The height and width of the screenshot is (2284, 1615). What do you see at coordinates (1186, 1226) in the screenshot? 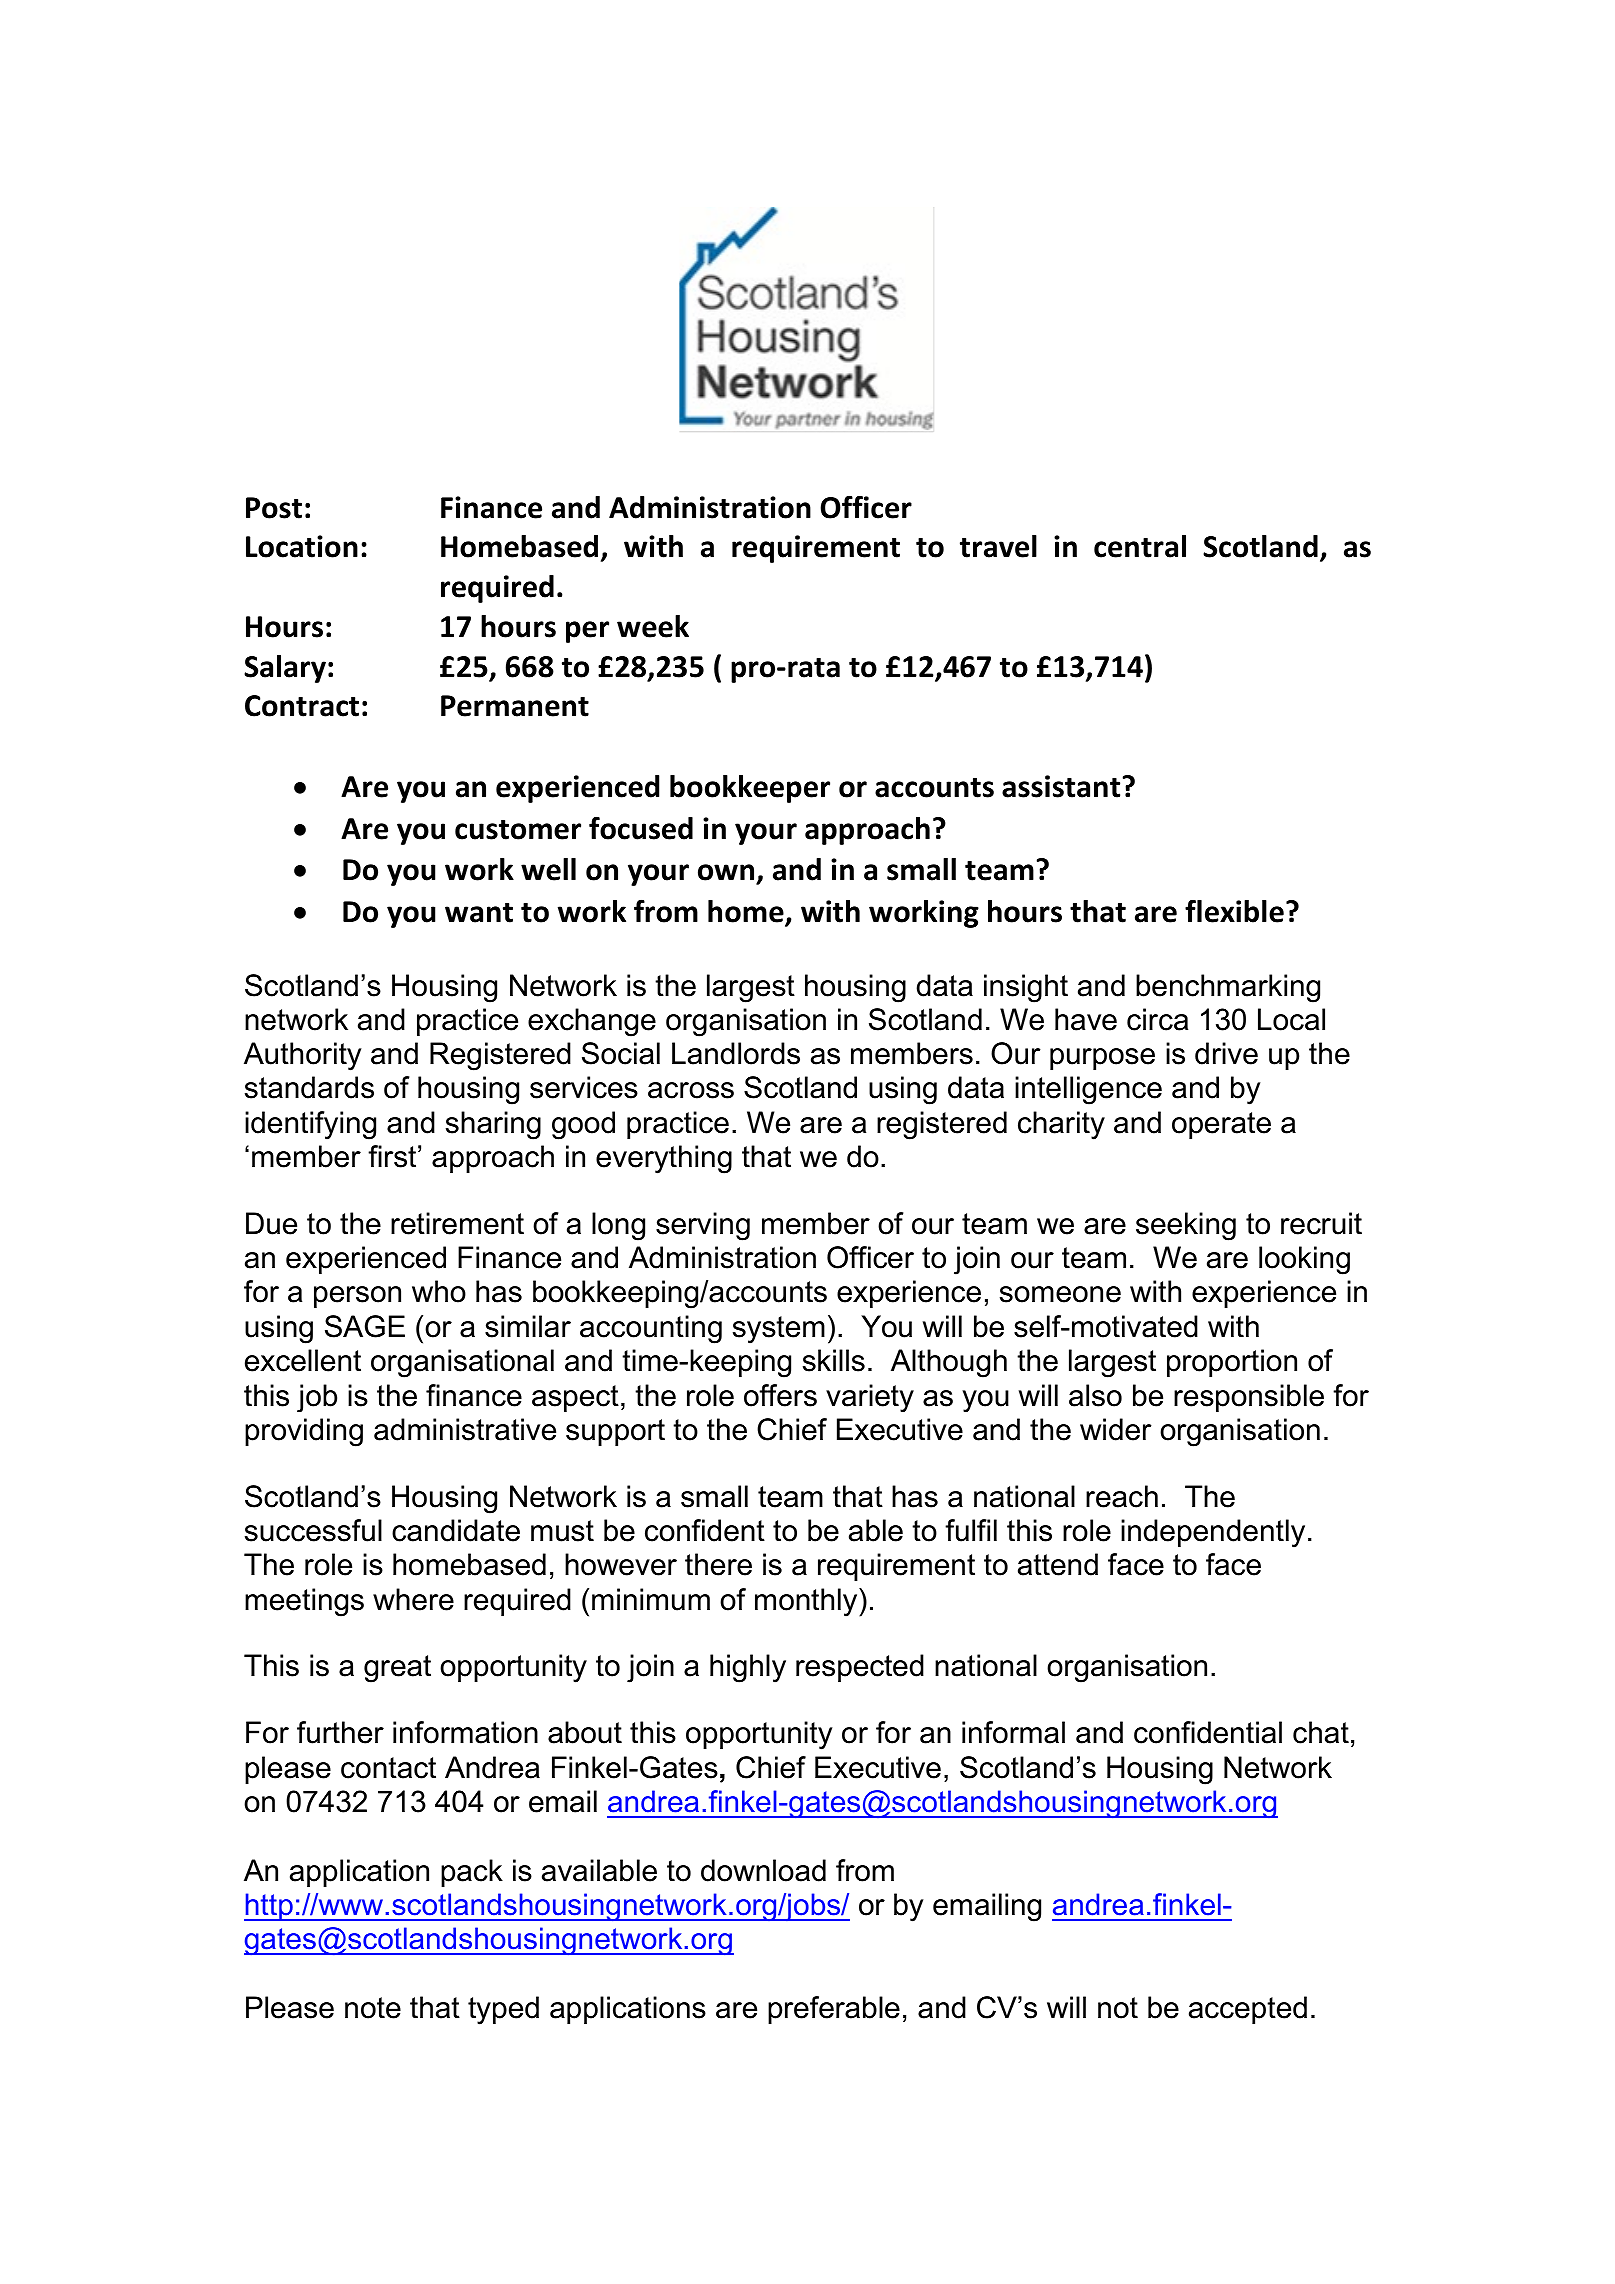
I see `seeking` at bounding box center [1186, 1226].
